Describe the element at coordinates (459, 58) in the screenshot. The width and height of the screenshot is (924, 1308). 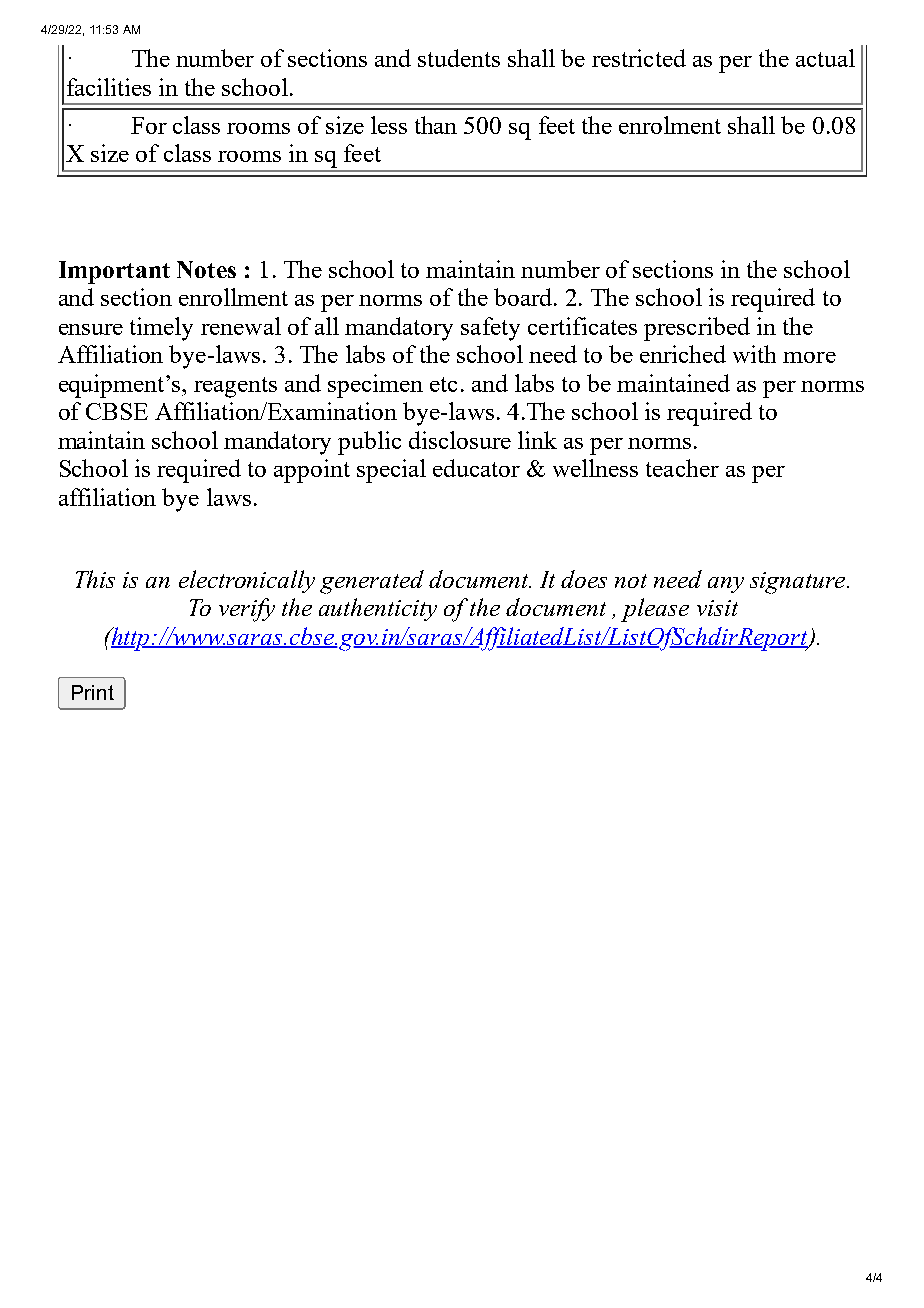
I see `students` at that location.
